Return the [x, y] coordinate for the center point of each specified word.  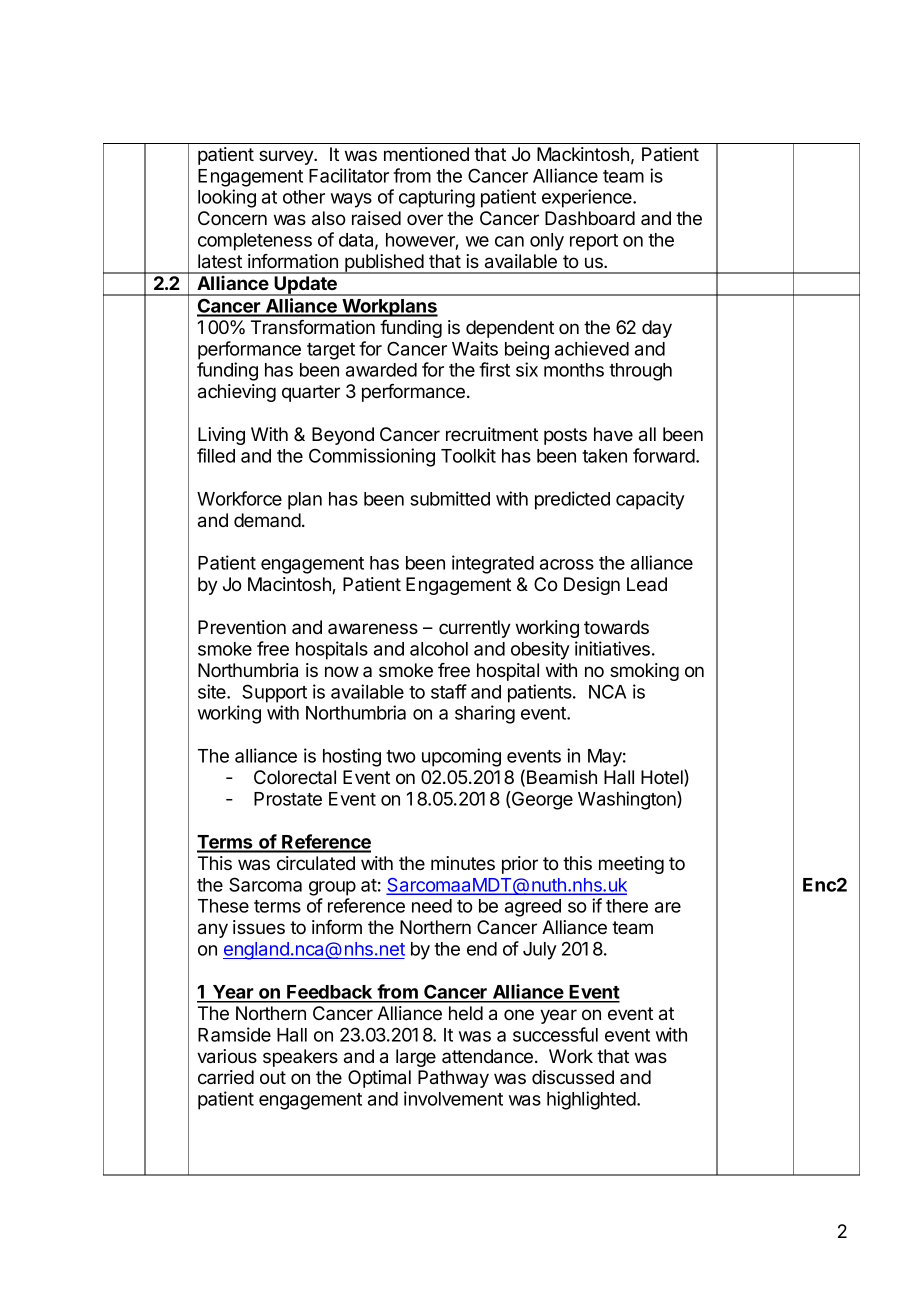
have [613, 434]
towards [616, 627]
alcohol [439, 649]
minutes [463, 863]
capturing [437, 198]
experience [588, 198]
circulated [316, 863]
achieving [237, 393]
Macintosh [290, 585]
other [304, 197]
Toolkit [468, 455]
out [273, 1078]
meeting [631, 865]
